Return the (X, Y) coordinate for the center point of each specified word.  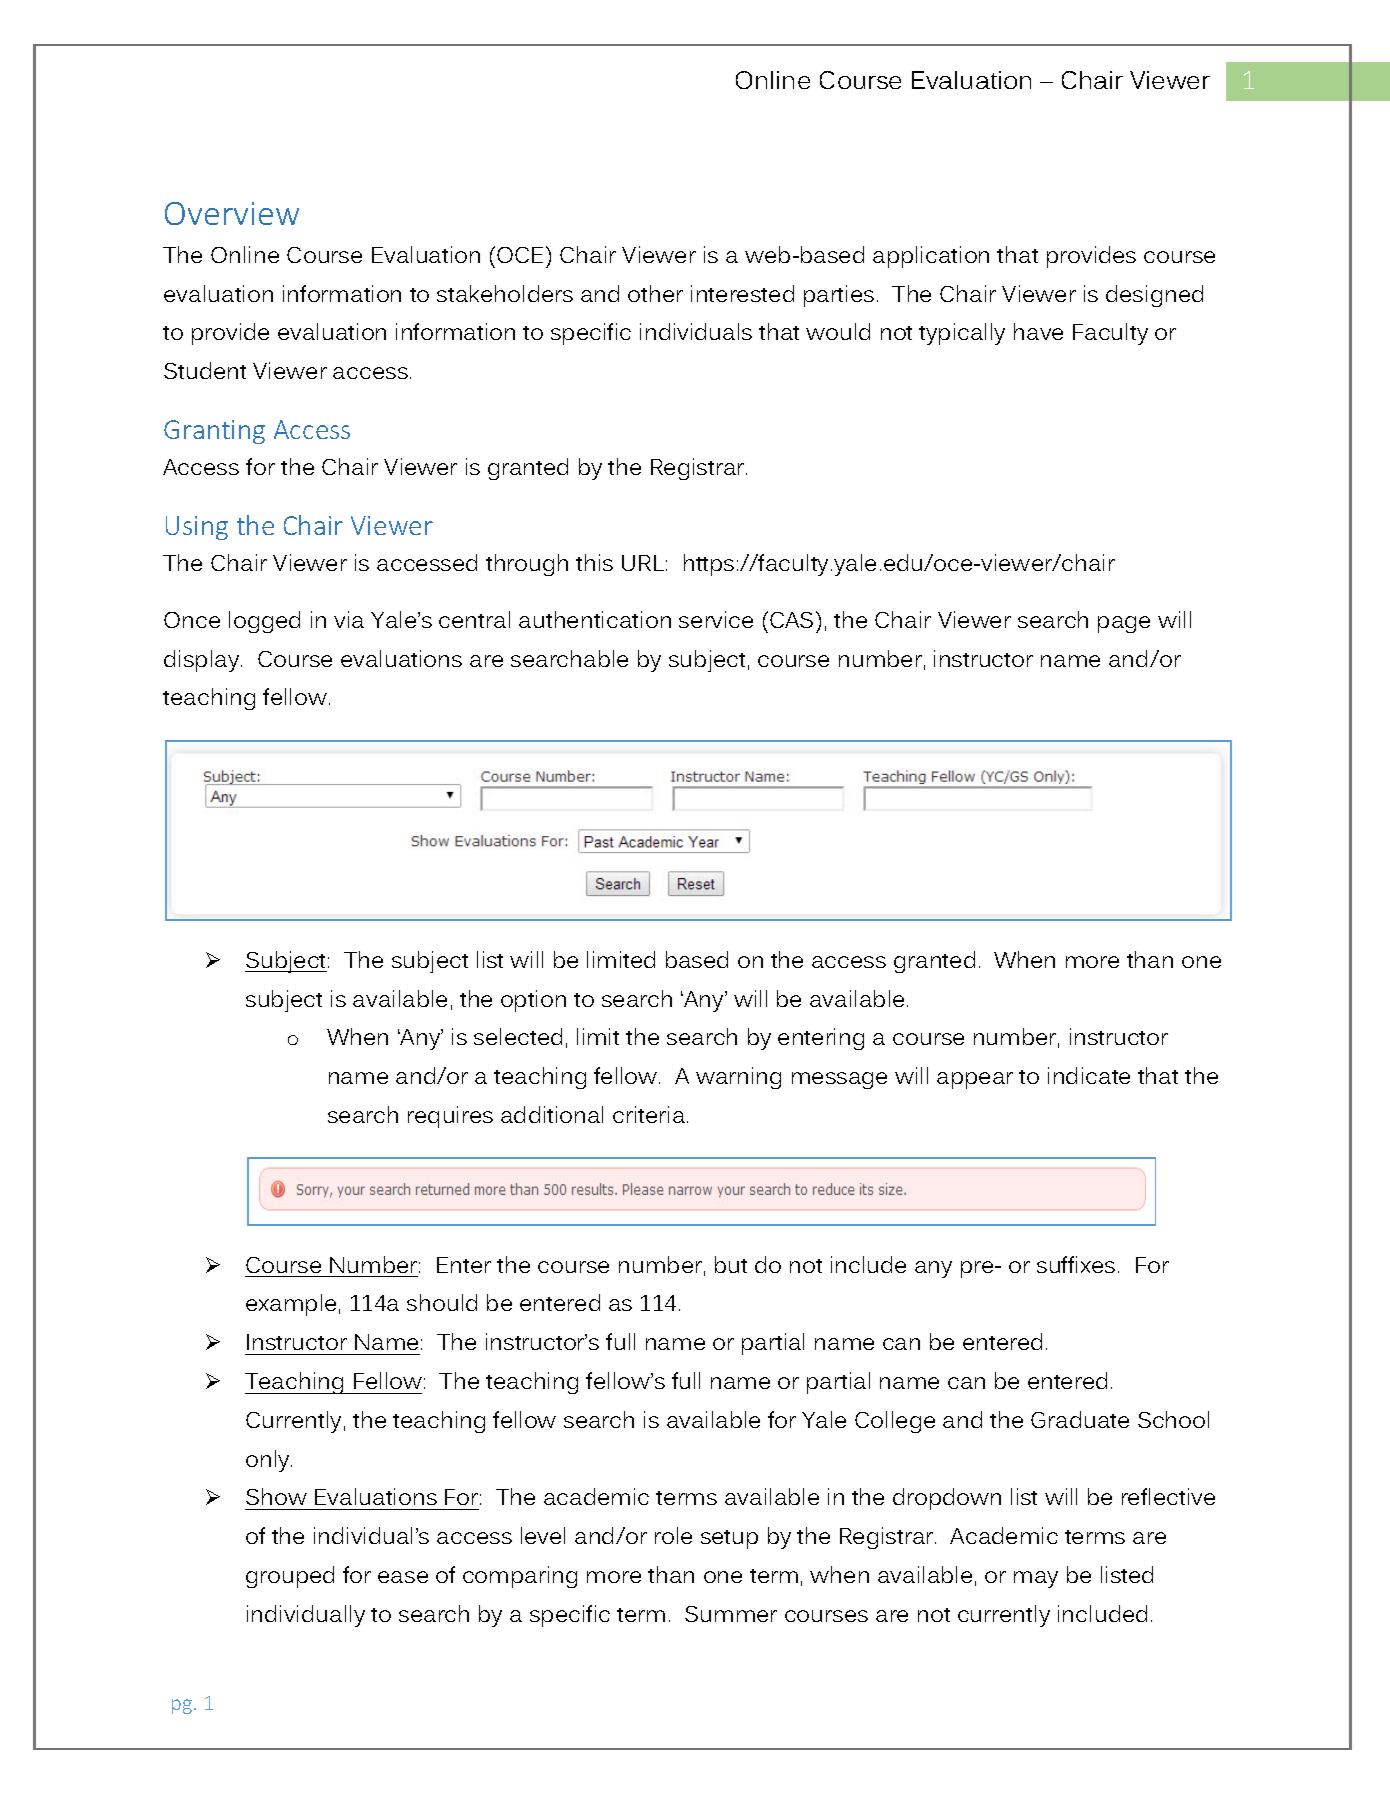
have (1038, 331)
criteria (650, 1114)
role (673, 1535)
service (716, 619)
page (1124, 624)
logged (264, 622)
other (655, 293)
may (1036, 1579)
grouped (290, 1577)
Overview (232, 213)
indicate (1089, 1075)
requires (450, 1117)
